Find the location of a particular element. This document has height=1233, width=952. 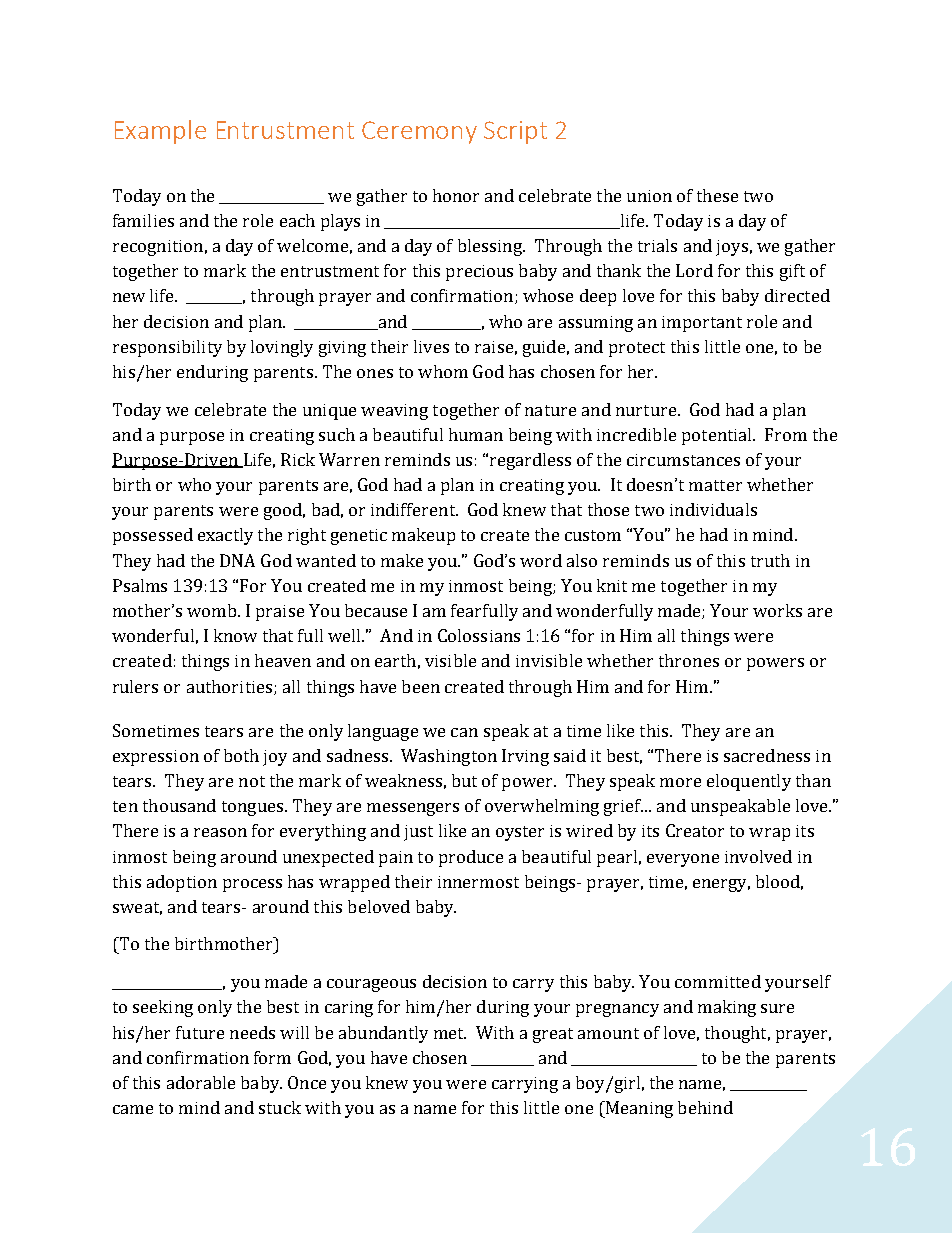

but is located at coordinates (464, 780).
